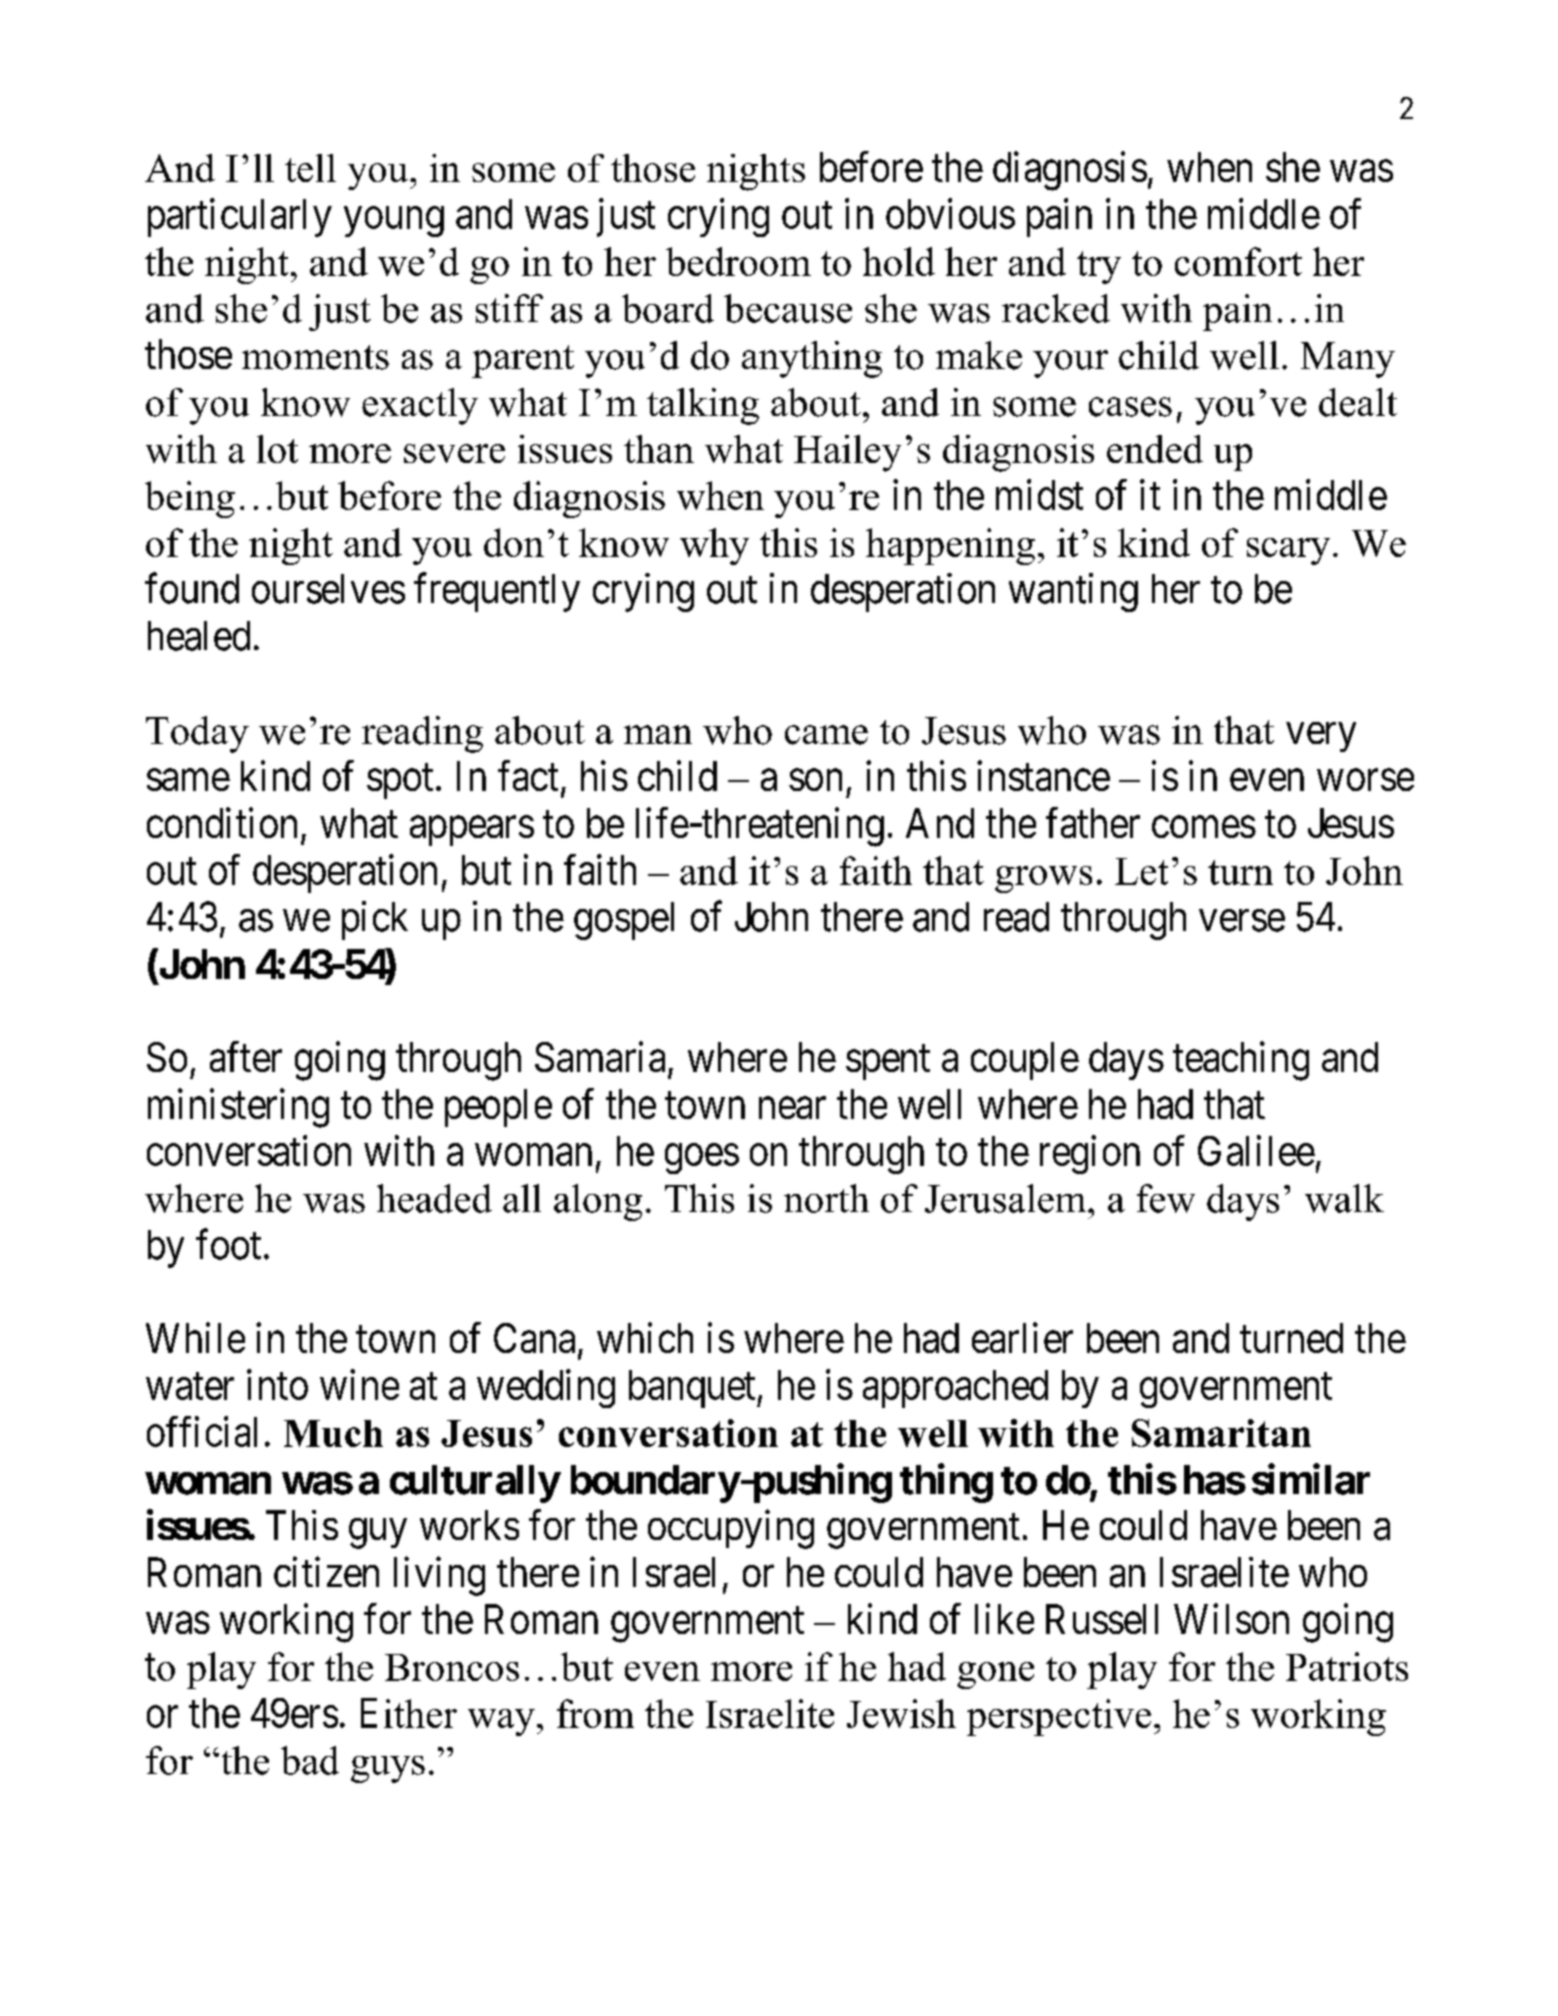 The height and width of the screenshot is (2016, 1558). I want to click on bad, so click(310, 1760).
